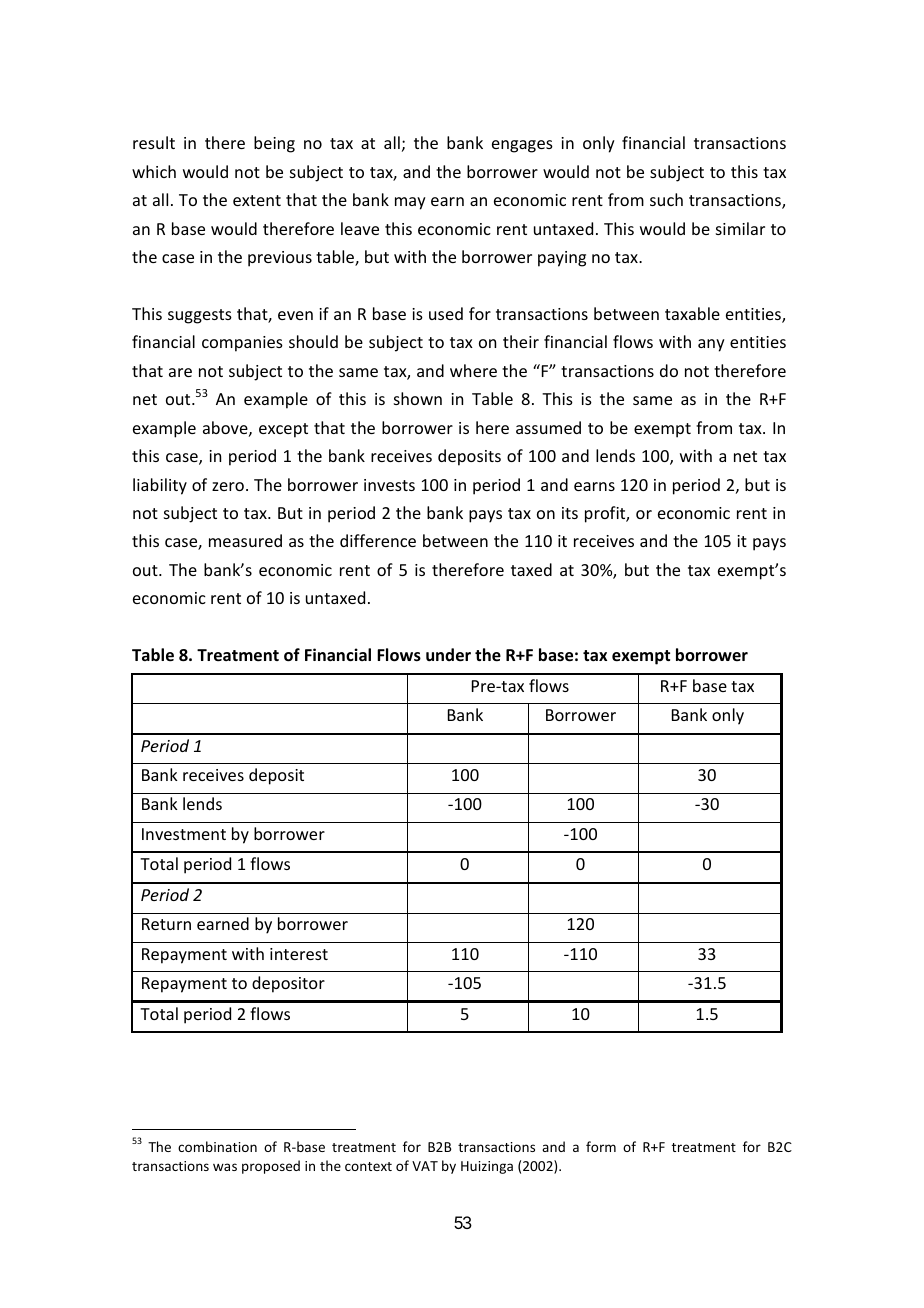 This document has height=1308, width=924. Describe the element at coordinates (410, 203) in the document. I see `may` at that location.
